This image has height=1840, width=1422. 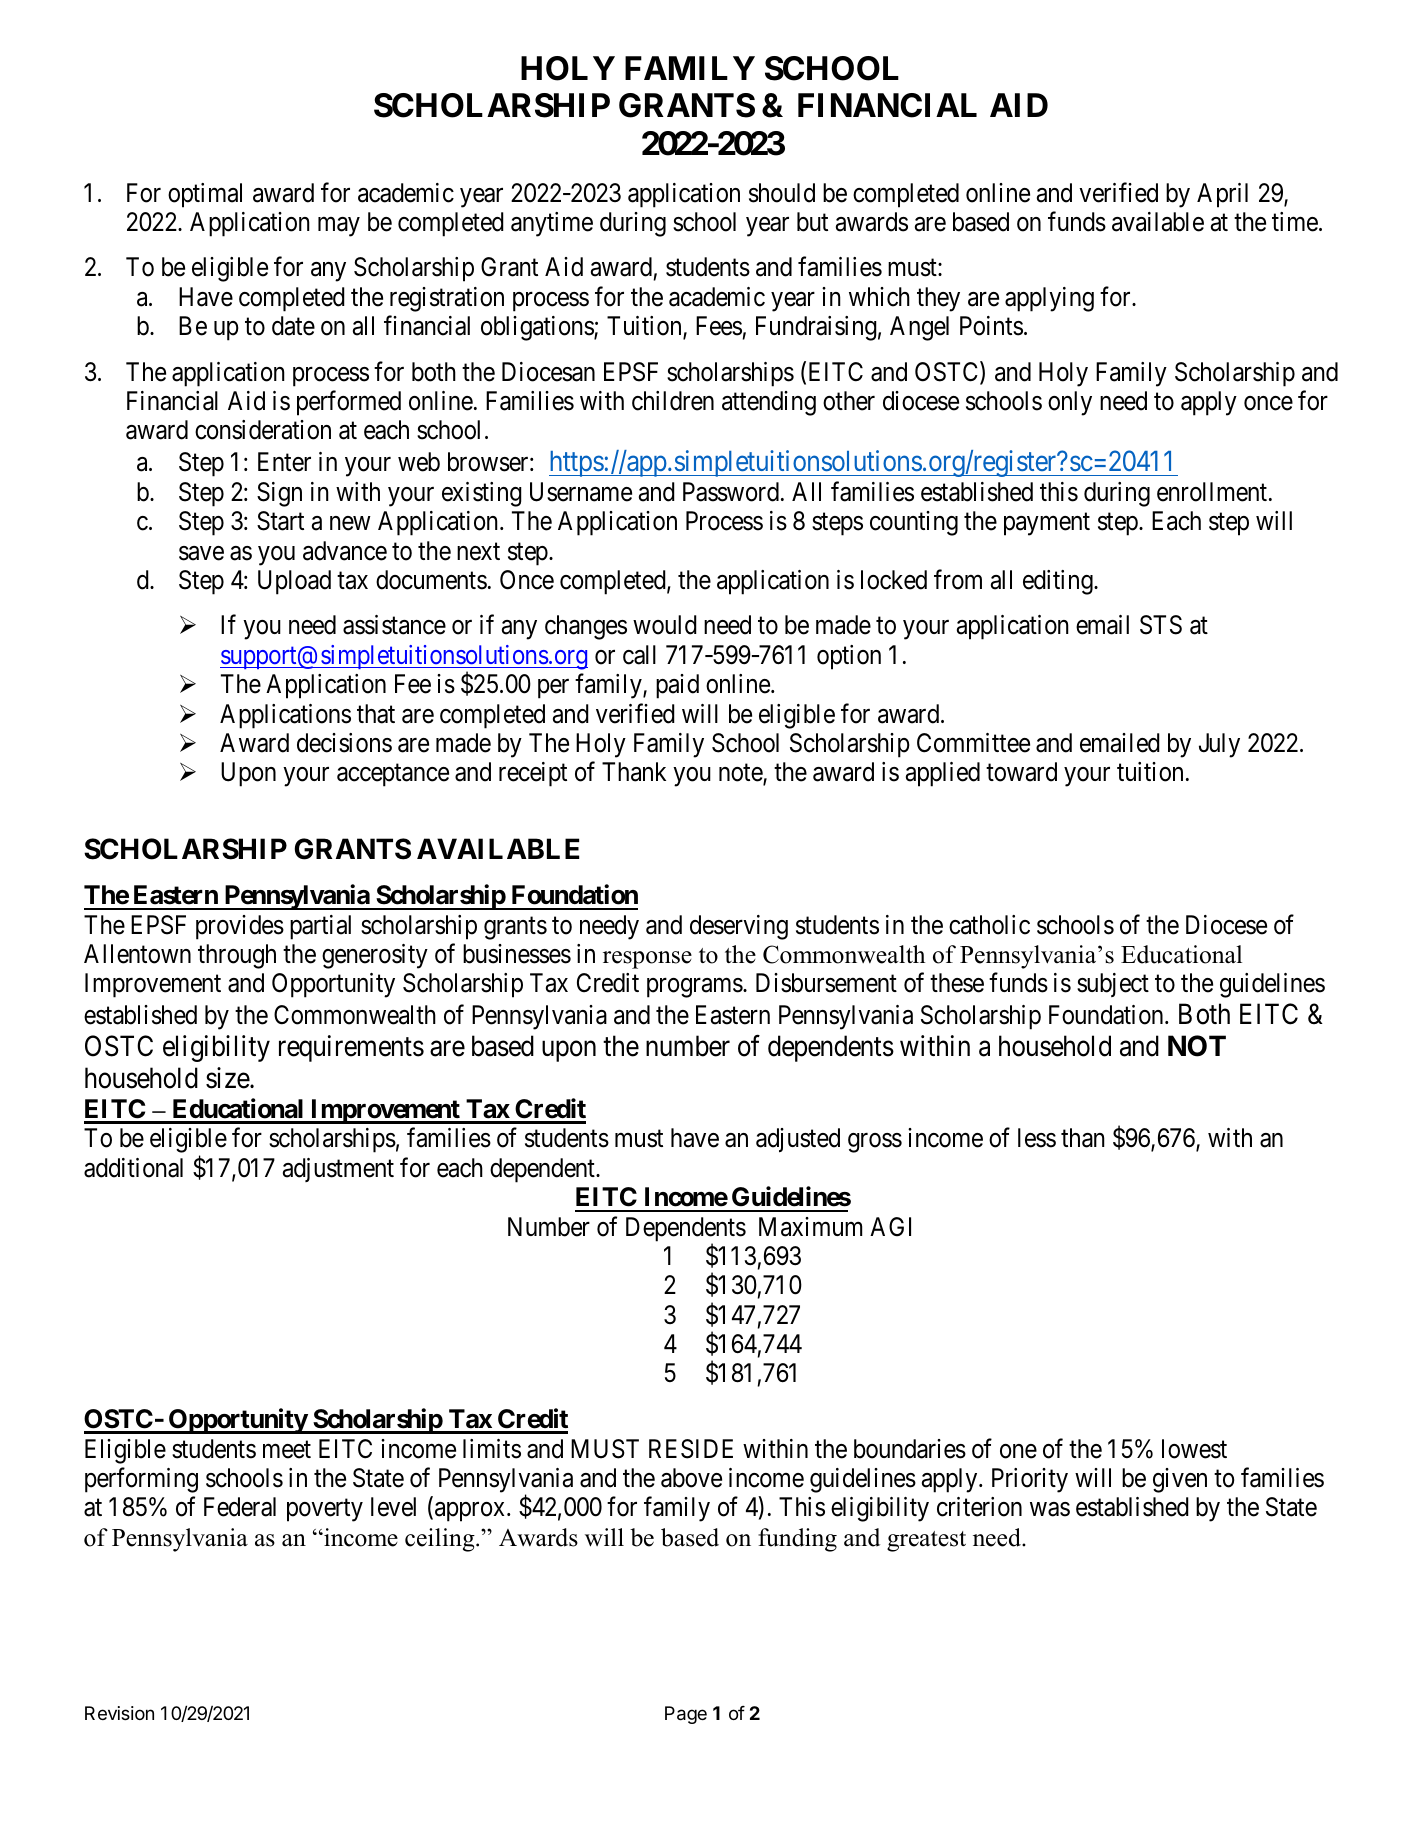 What do you see at coordinates (119, 1713) in the image?
I see `Revision` at bounding box center [119, 1713].
